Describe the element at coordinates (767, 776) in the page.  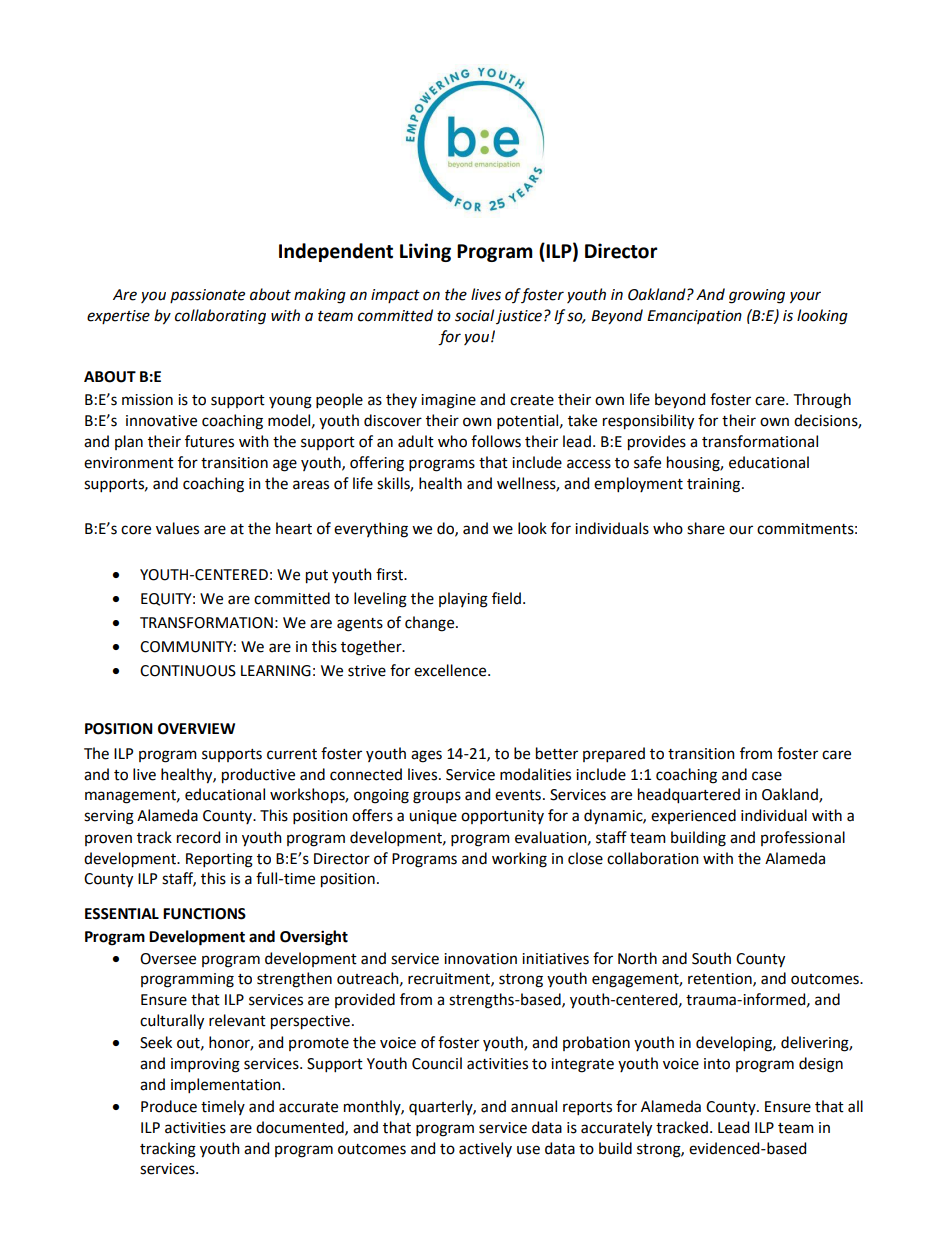
I see `case` at that location.
